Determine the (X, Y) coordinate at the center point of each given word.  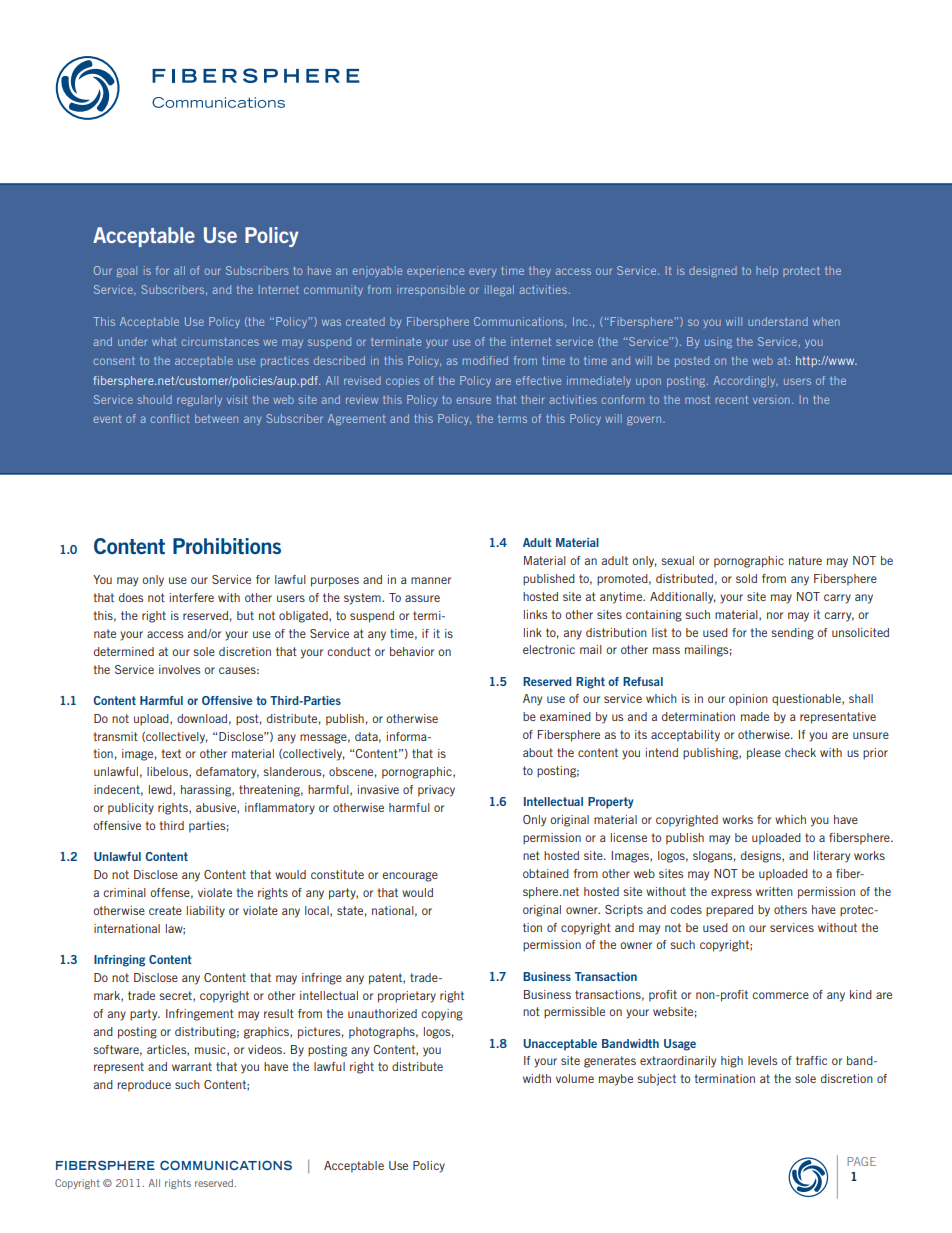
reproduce (144, 1086)
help (767, 271)
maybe (616, 1080)
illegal (499, 290)
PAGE (861, 1161)
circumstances (220, 341)
